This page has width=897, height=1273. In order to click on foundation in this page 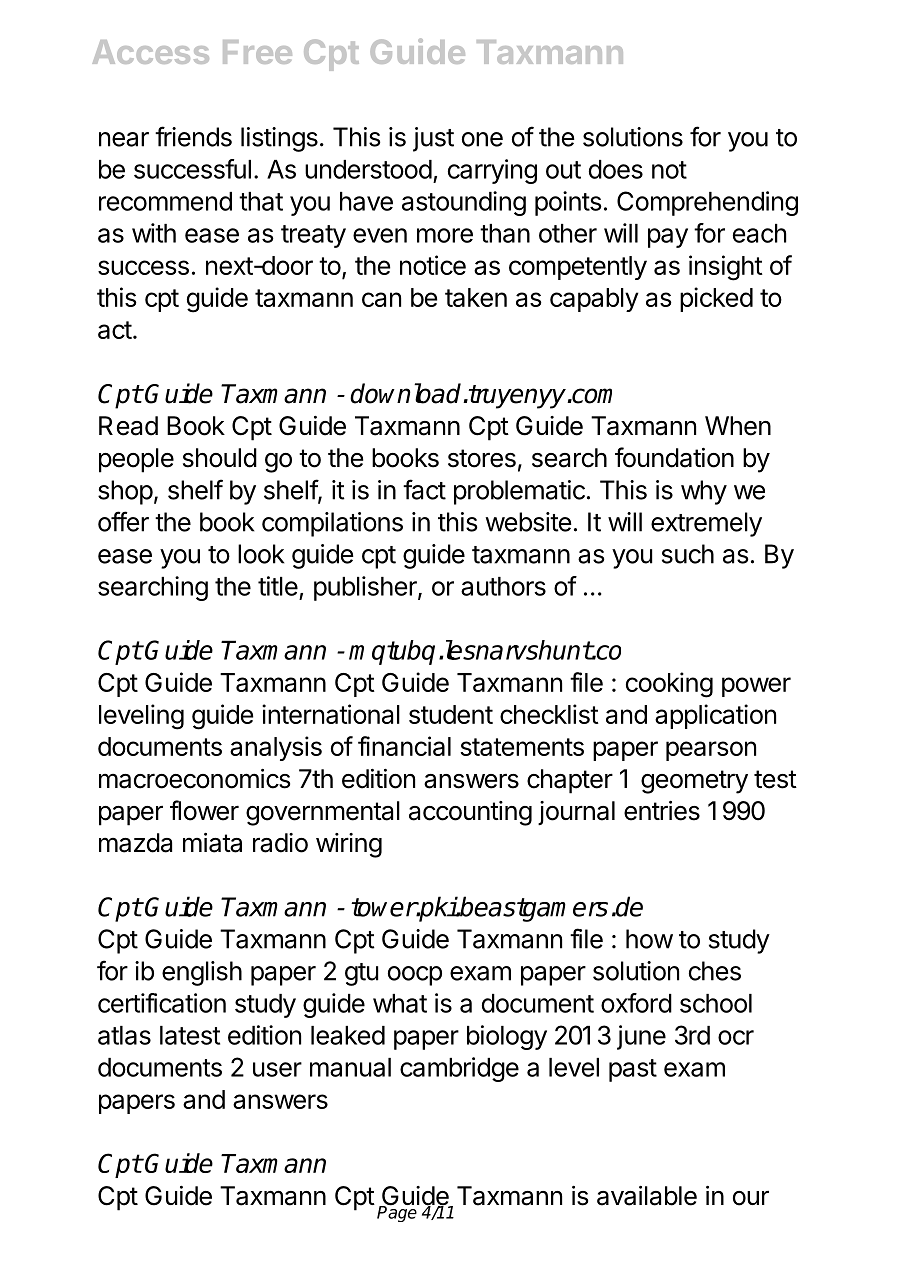, I will do `click(674, 457)`.
